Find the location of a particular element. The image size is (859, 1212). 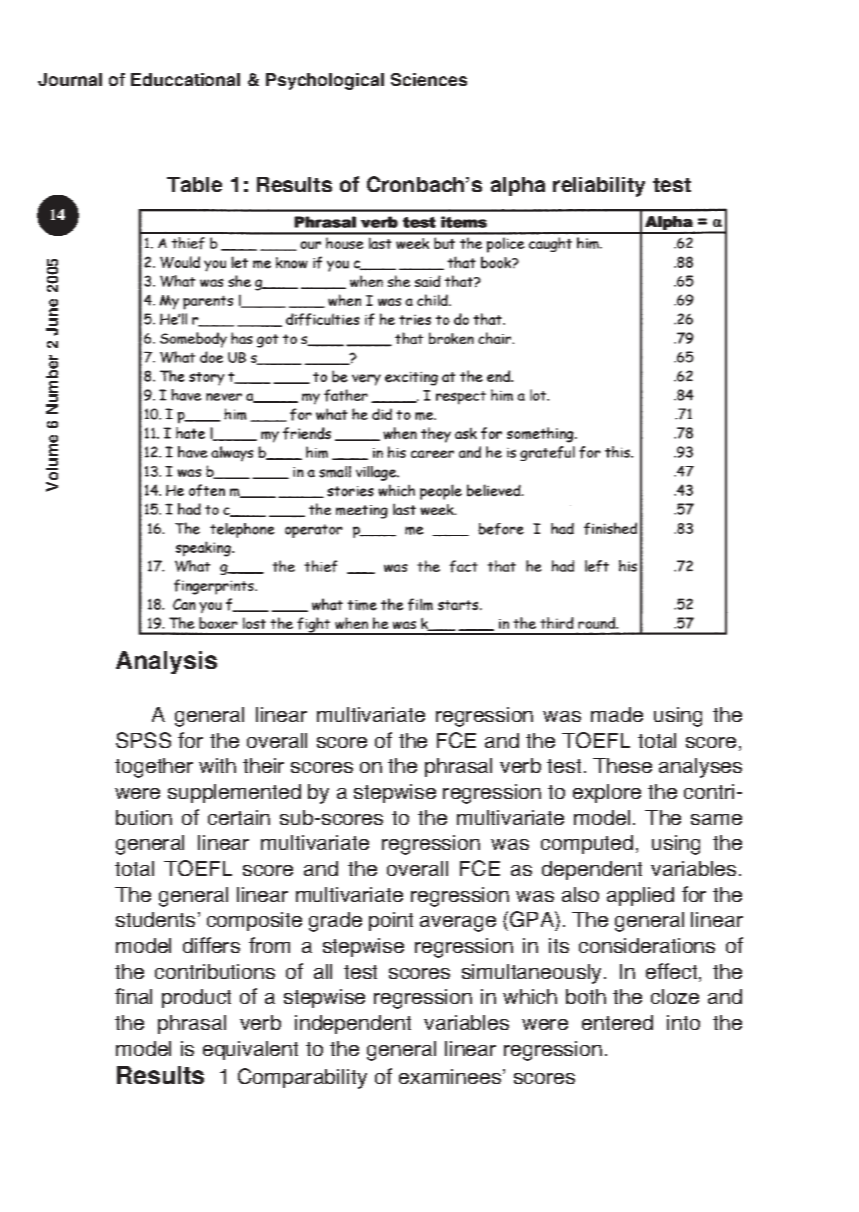

examinees is located at coordinates (451, 1076).
